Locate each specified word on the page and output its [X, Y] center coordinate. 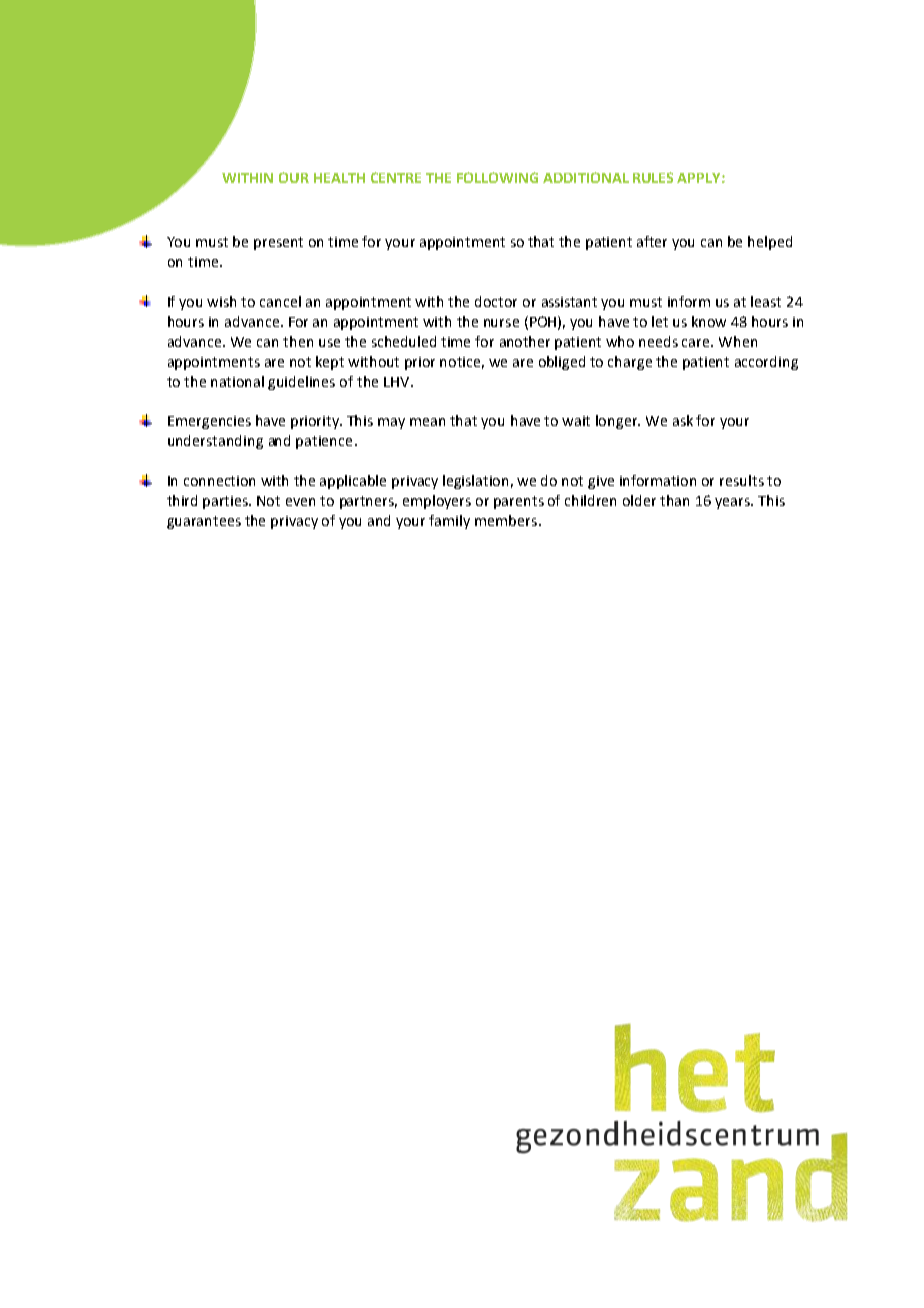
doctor [496, 301]
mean [427, 422]
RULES [653, 177]
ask [683, 420]
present [278, 243]
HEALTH [339, 178]
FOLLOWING [497, 177]
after [652, 241]
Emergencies [209, 422]
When [738, 341]
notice [462, 363]
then [298, 341]
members [507, 520]
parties [227, 502]
